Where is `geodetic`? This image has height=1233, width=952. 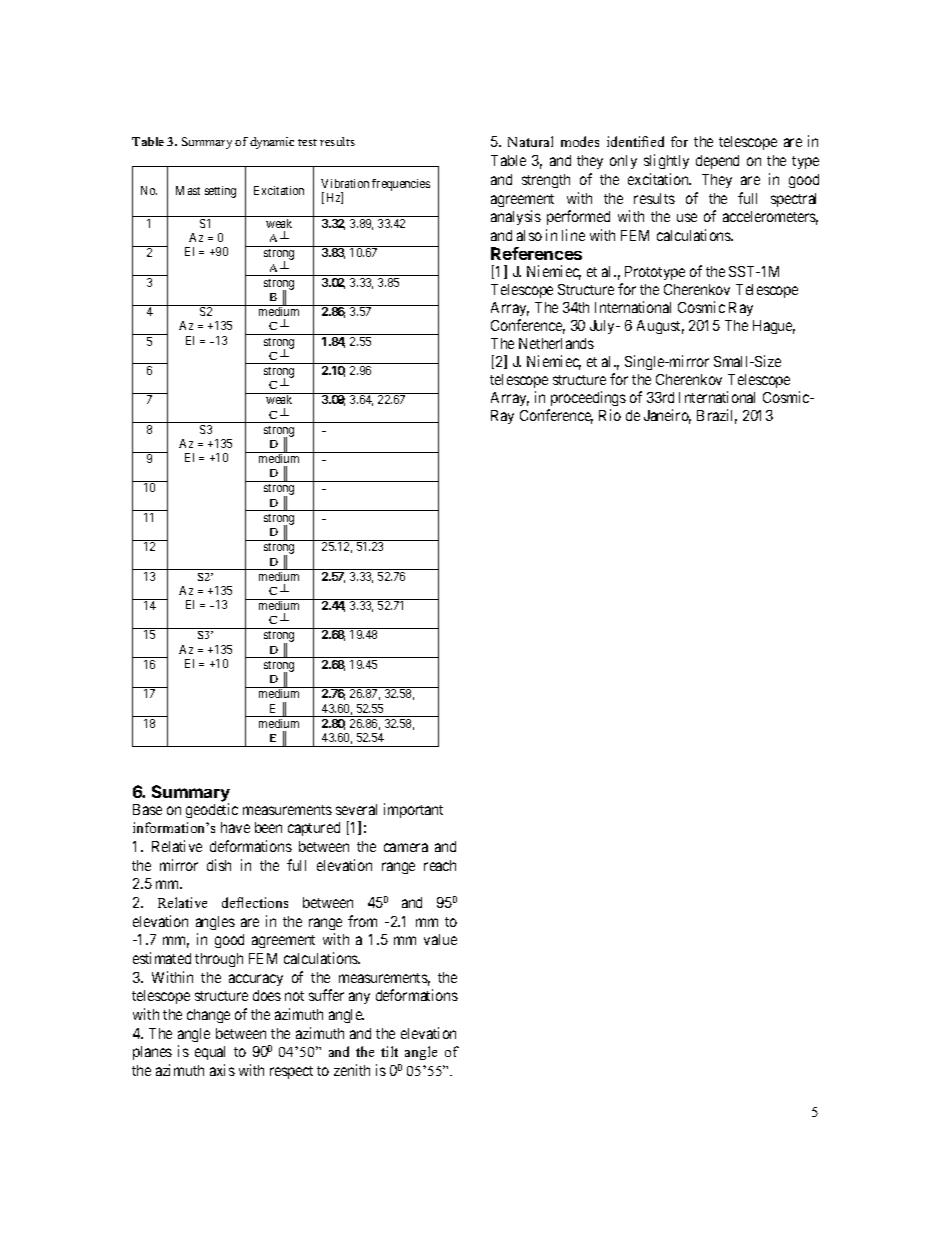 geodetic is located at coordinates (212, 810).
